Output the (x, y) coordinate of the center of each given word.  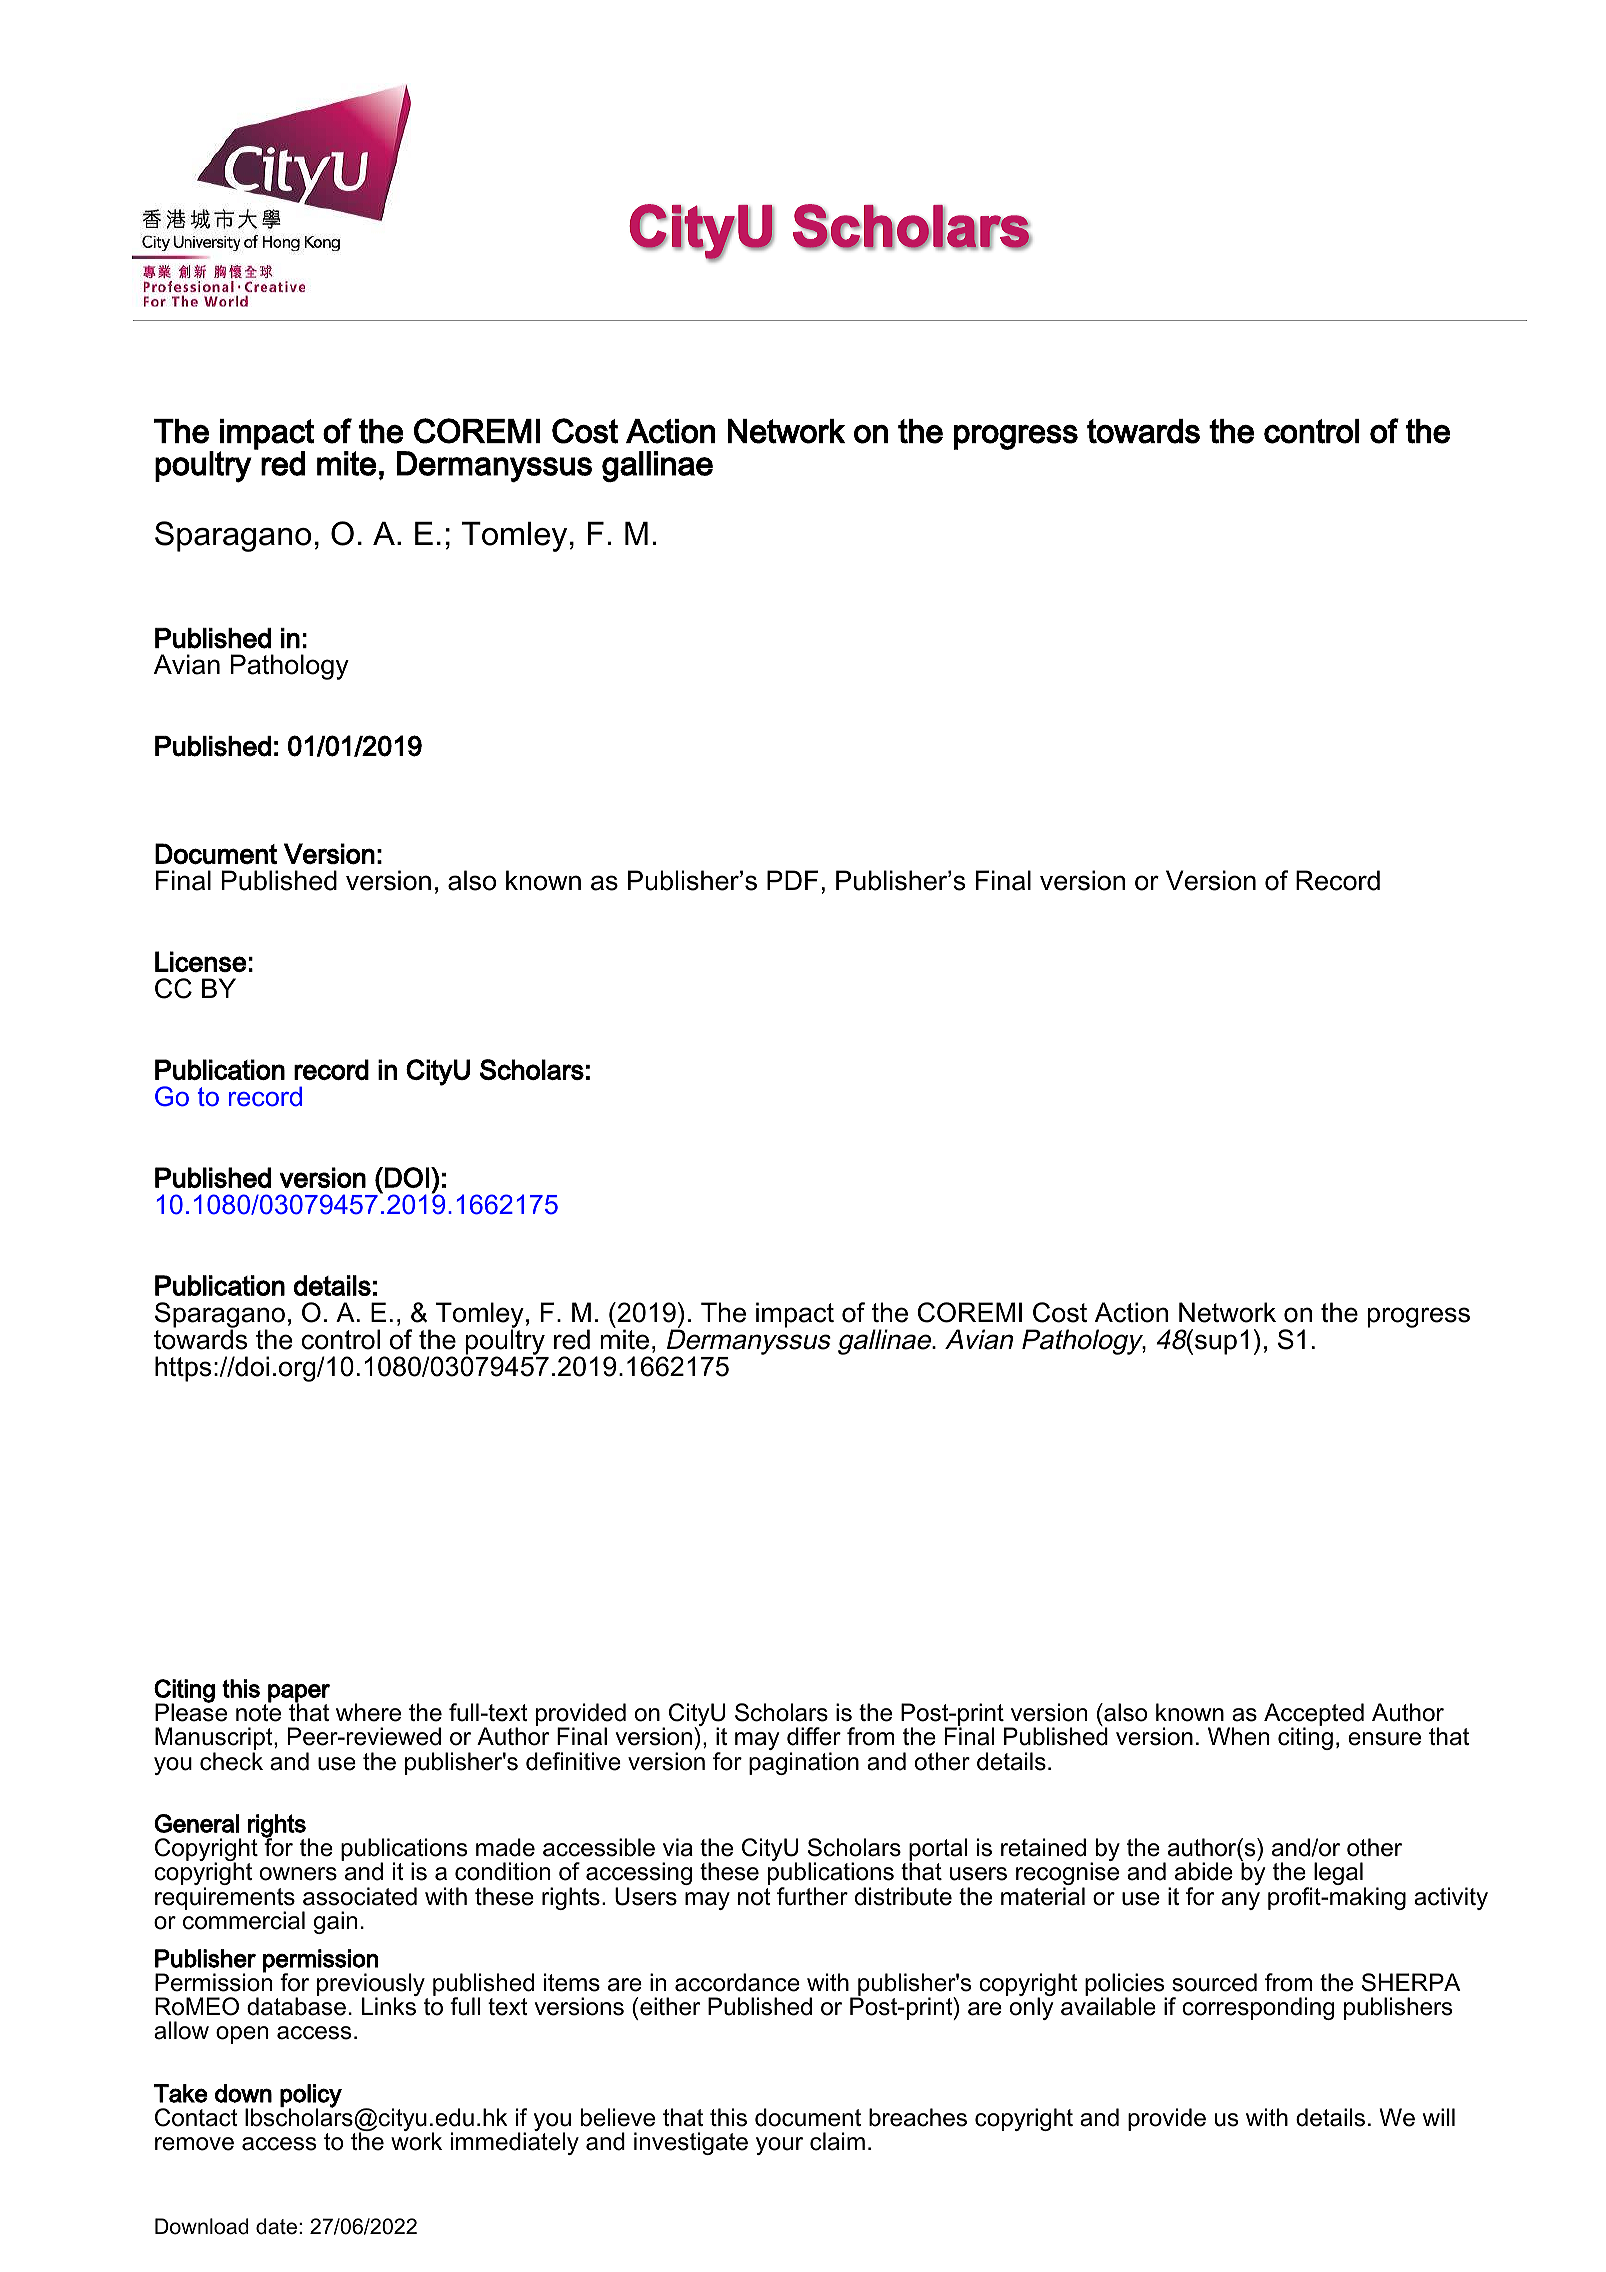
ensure (1384, 1739)
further (812, 1896)
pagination (804, 1763)
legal (1339, 1875)
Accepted (1314, 1716)
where (368, 1712)
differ (814, 1736)
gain (335, 1922)
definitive (573, 1761)
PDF (793, 880)
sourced (1214, 1982)
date (276, 2226)
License (201, 961)
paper (299, 1694)
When (1238, 1736)
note (258, 1712)
